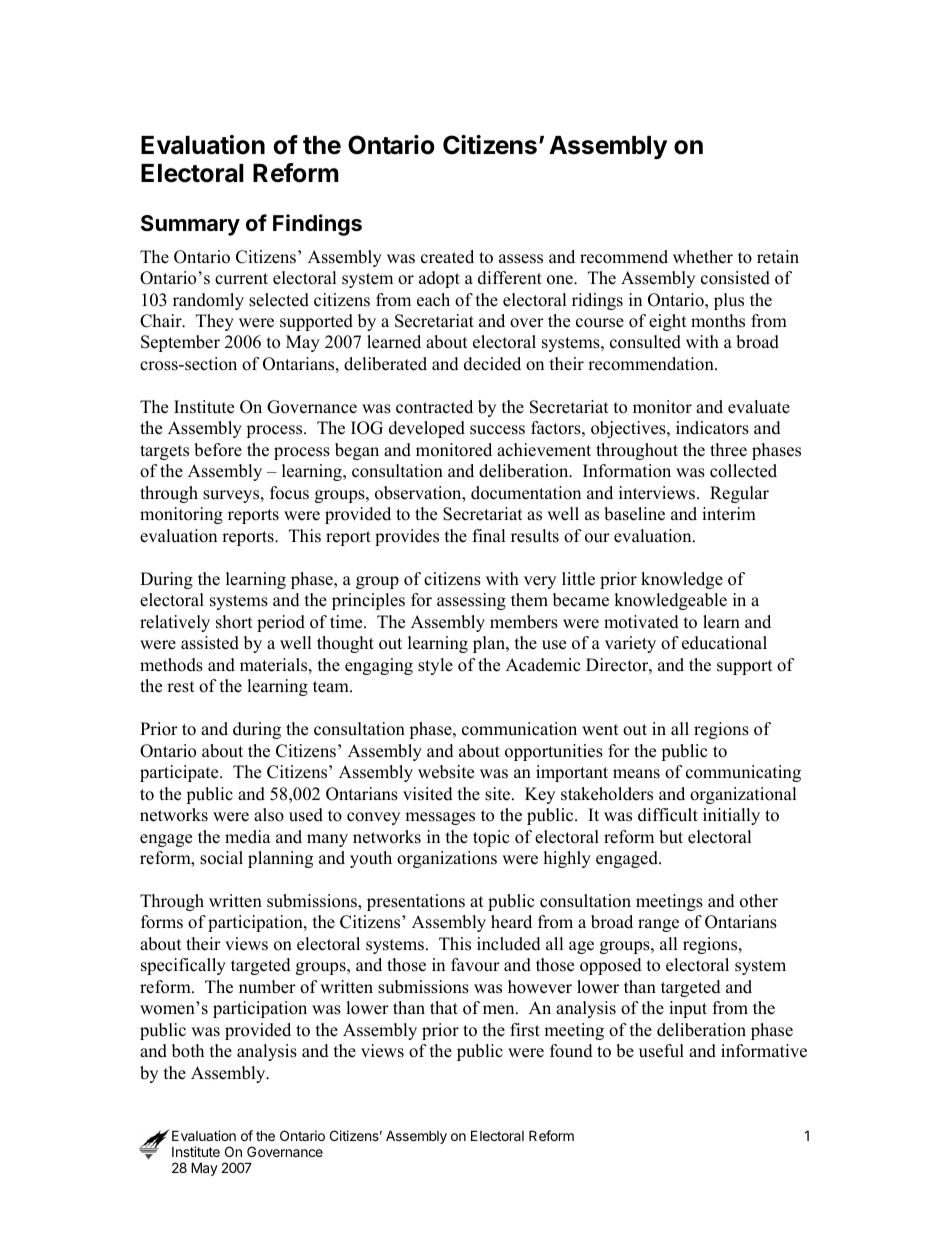  I want to click on indicators, so click(712, 428).
